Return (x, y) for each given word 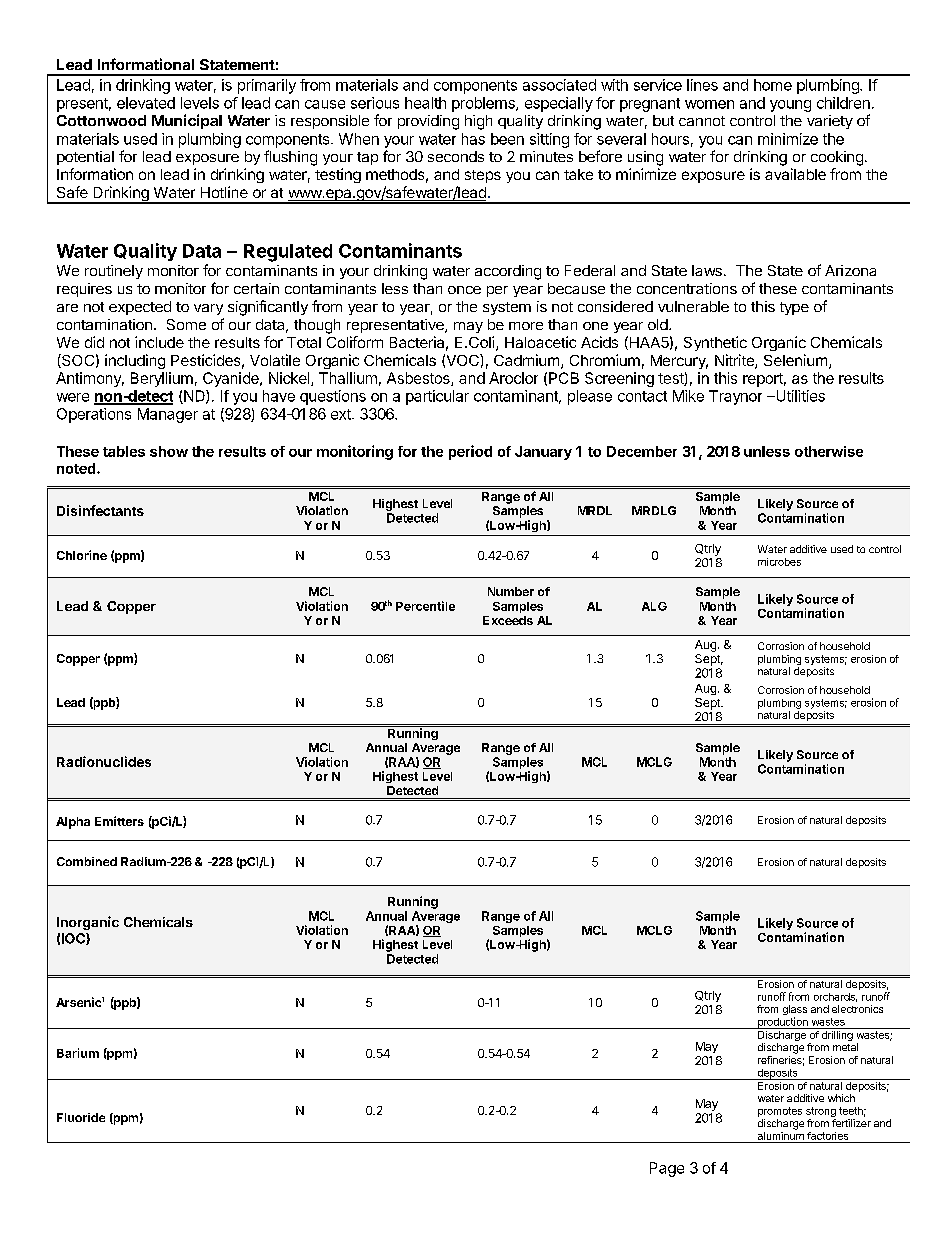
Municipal (187, 121)
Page (667, 1169)
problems (484, 104)
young (790, 106)
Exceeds (508, 620)
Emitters (119, 821)
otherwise (829, 451)
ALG (654, 606)
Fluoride (81, 1117)
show (169, 451)
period (470, 452)
